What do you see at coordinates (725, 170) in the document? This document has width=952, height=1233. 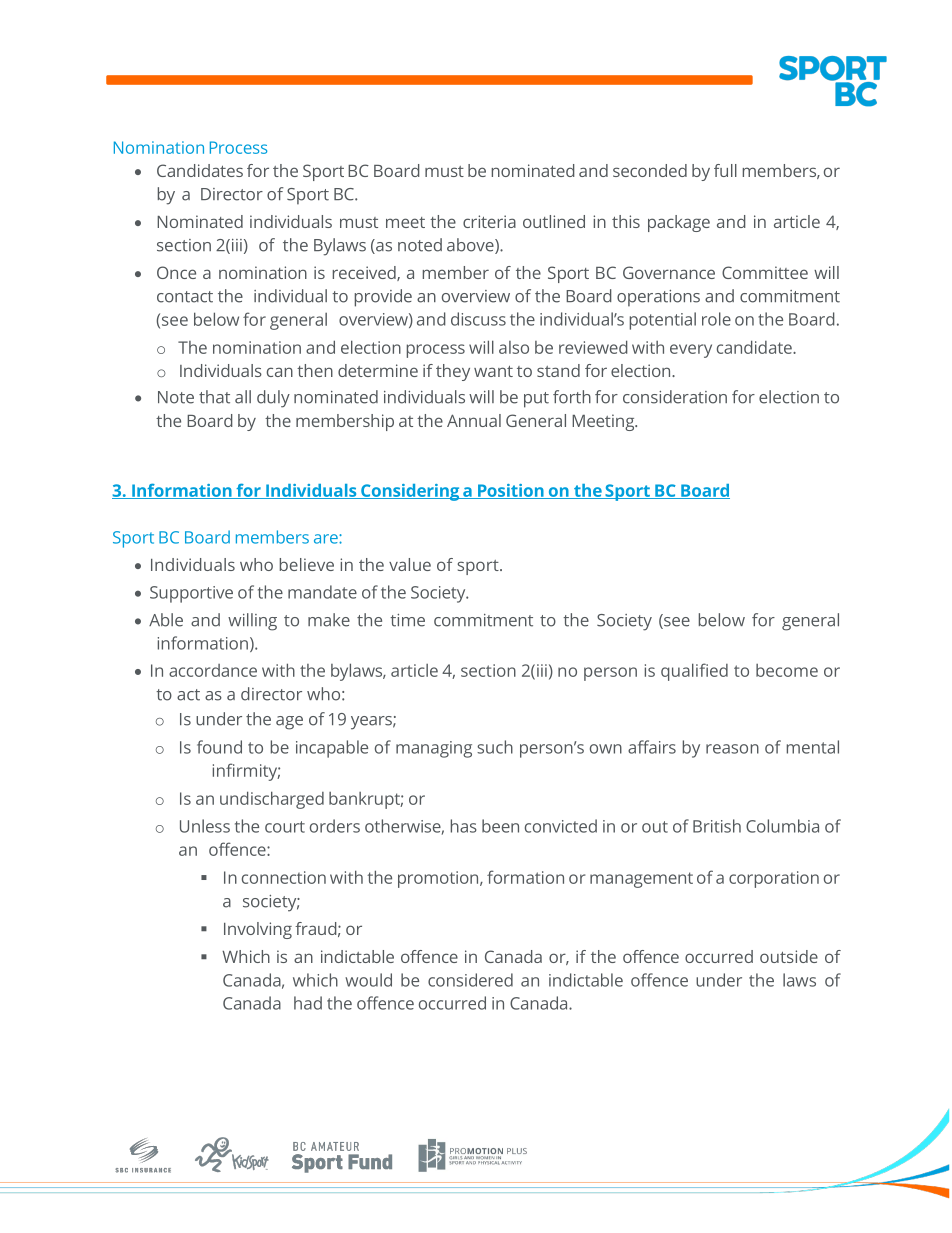 I see `full` at bounding box center [725, 170].
